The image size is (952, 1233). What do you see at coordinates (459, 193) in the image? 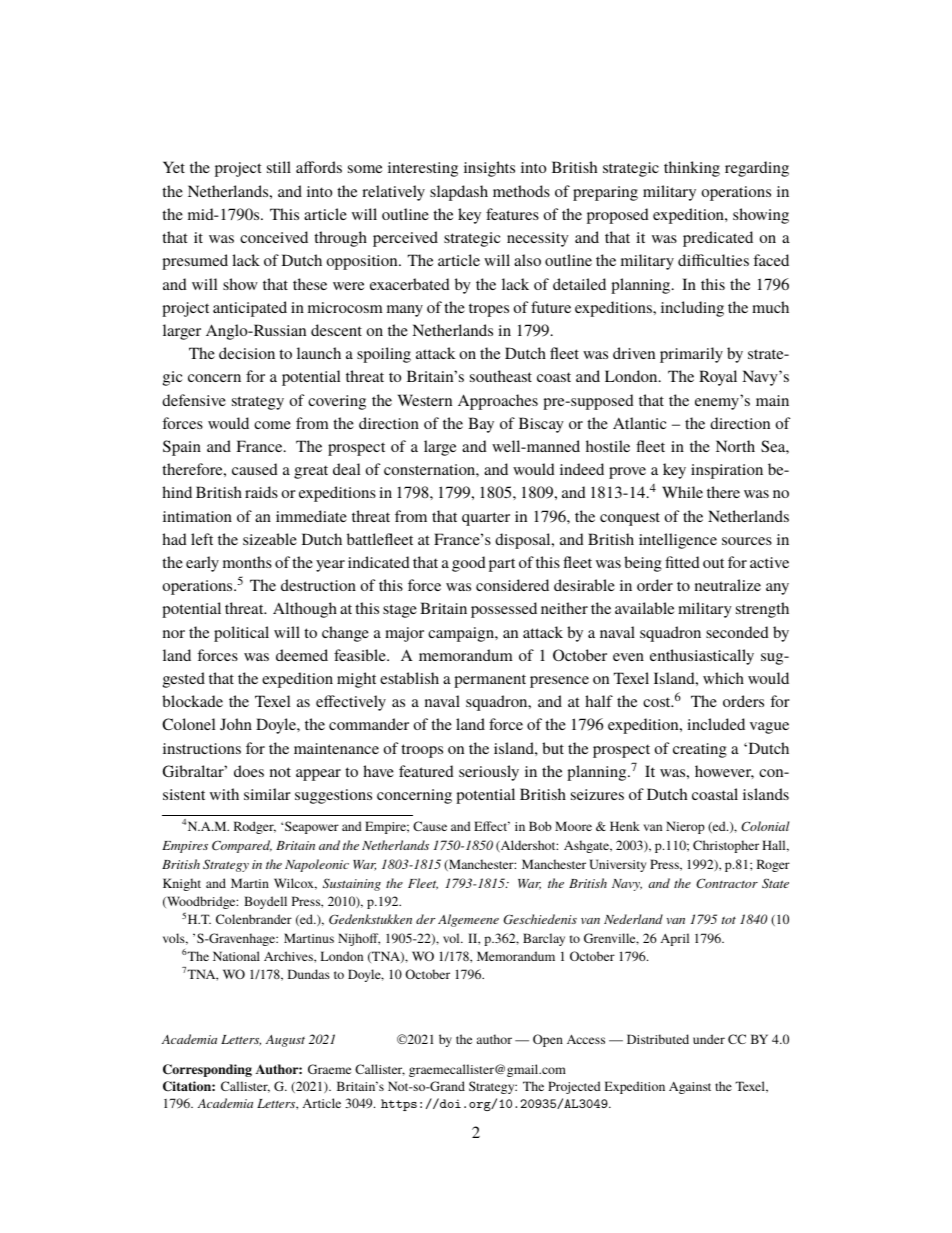
I see `slapdash` at bounding box center [459, 193].
